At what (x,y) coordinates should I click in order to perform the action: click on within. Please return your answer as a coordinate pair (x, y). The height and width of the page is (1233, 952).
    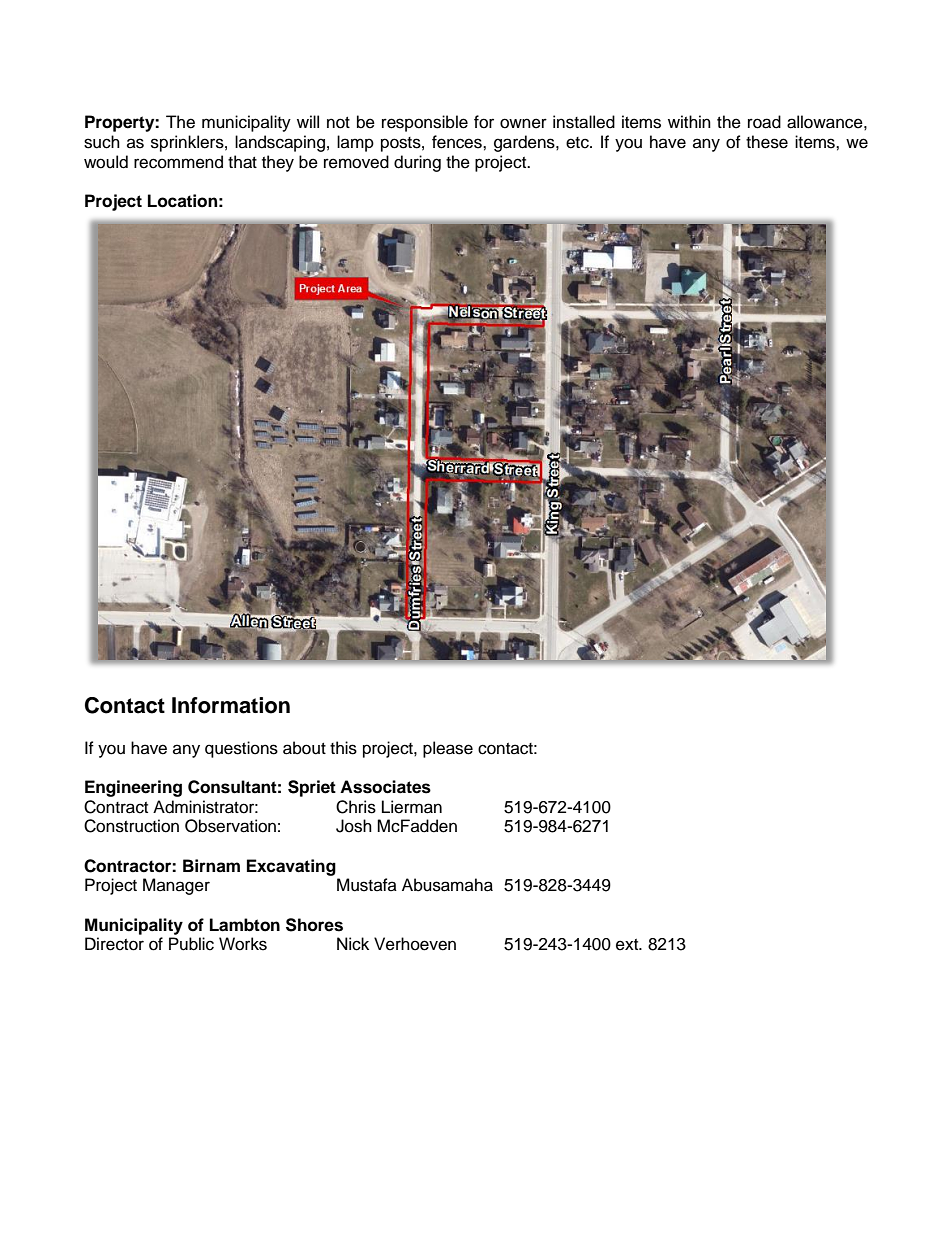
    Looking at the image, I should click on (689, 121).
